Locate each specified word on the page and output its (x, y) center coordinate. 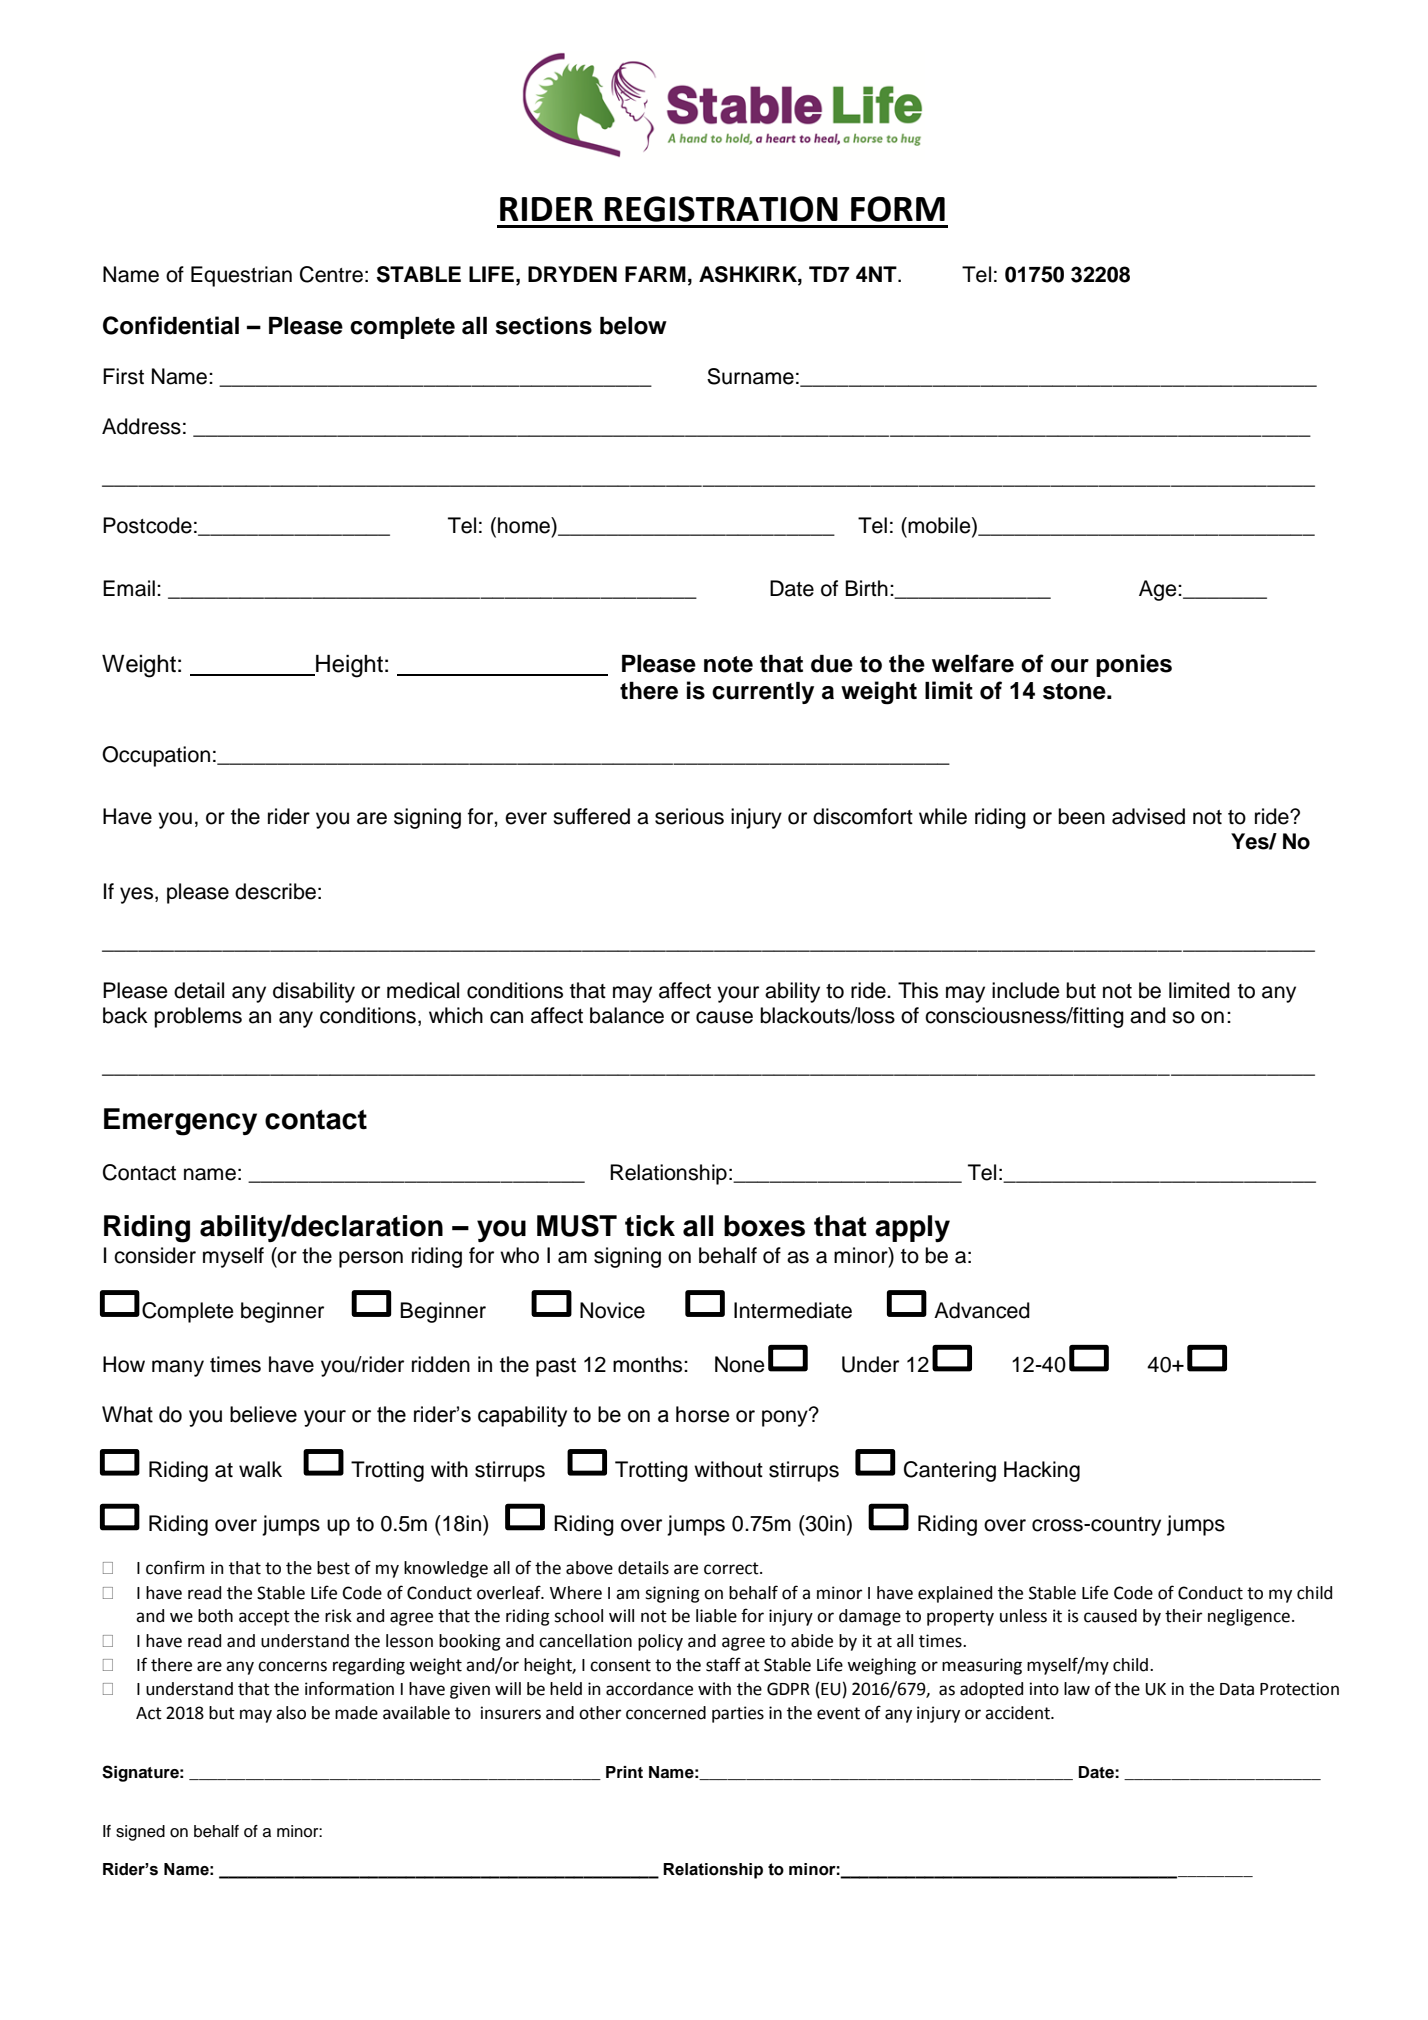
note (728, 664)
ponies (1134, 665)
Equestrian (241, 276)
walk (260, 1469)
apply (912, 1228)
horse (703, 1414)
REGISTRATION (721, 209)
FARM (655, 274)
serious (689, 816)
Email (129, 588)
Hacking (1042, 1471)
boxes (764, 1226)
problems (198, 1017)
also (291, 1713)
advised (1148, 816)
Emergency (180, 1122)
